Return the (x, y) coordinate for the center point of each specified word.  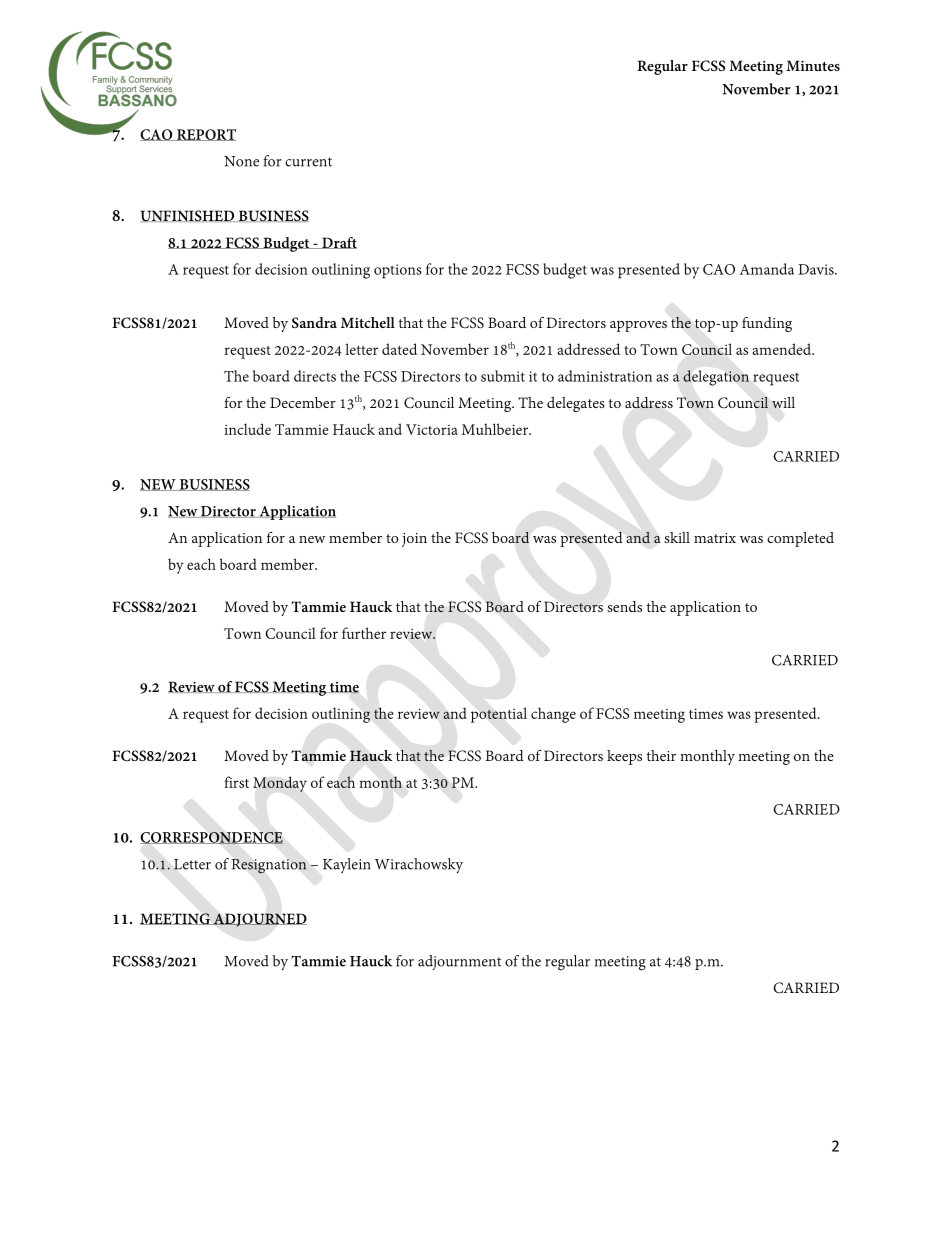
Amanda (766, 269)
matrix (715, 538)
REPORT (205, 135)
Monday (280, 784)
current (308, 162)
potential (499, 715)
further (364, 633)
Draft (338, 243)
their (661, 755)
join (414, 540)
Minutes (813, 65)
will (783, 403)
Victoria (432, 429)
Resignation (269, 866)
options (398, 271)
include (247, 429)
